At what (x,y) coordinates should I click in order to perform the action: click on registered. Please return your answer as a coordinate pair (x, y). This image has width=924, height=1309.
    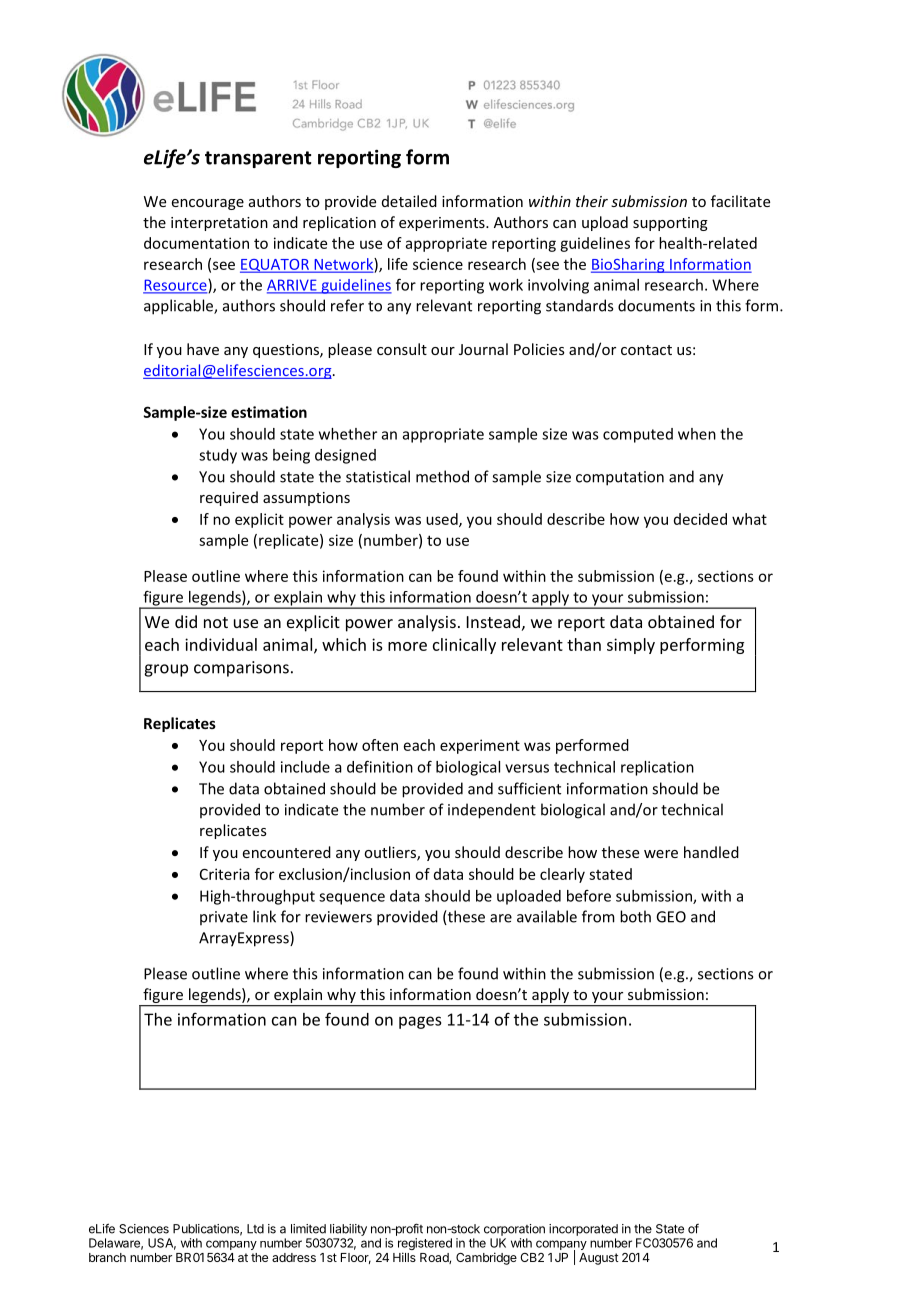
    Looking at the image, I should click on (425, 1245).
